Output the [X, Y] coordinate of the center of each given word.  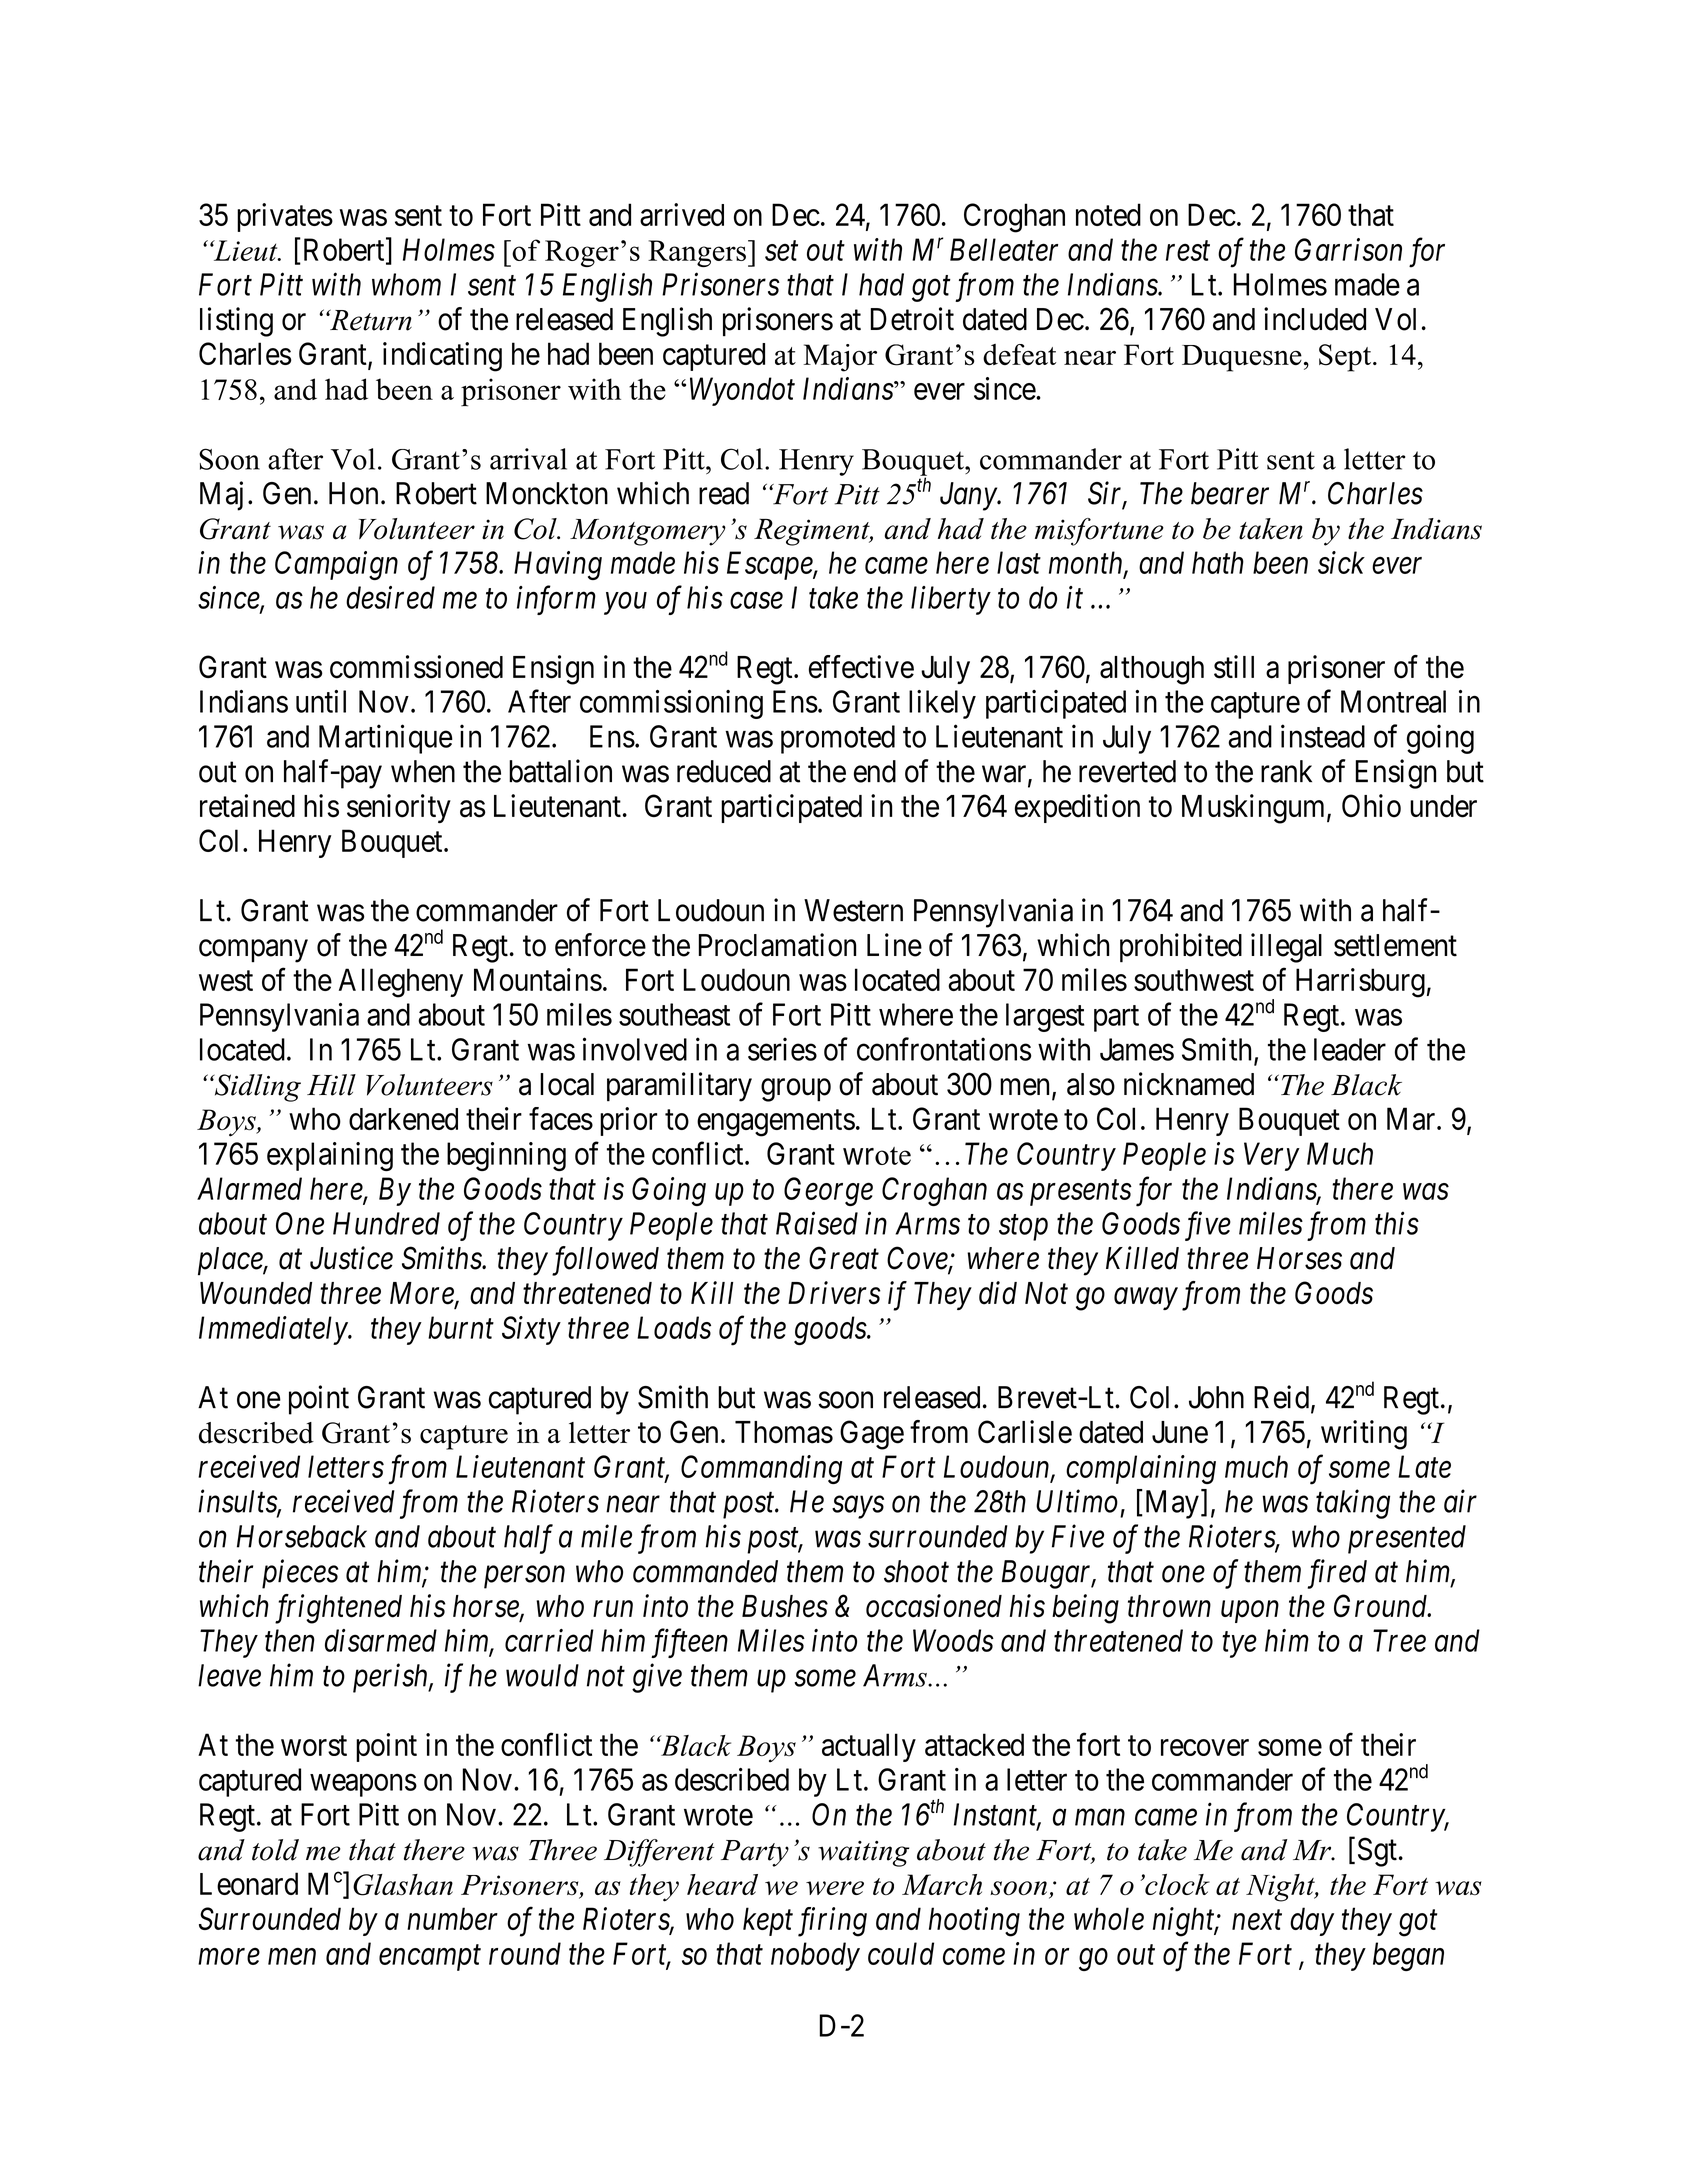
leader [1350, 1049]
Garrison [1348, 249]
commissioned [416, 667]
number [452, 1918]
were [835, 1888]
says [858, 1507]
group [796, 1090]
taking [1353, 1504]
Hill [331, 1085]
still [1234, 667]
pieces [300, 1574]
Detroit [912, 319]
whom [406, 284]
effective [861, 667]
